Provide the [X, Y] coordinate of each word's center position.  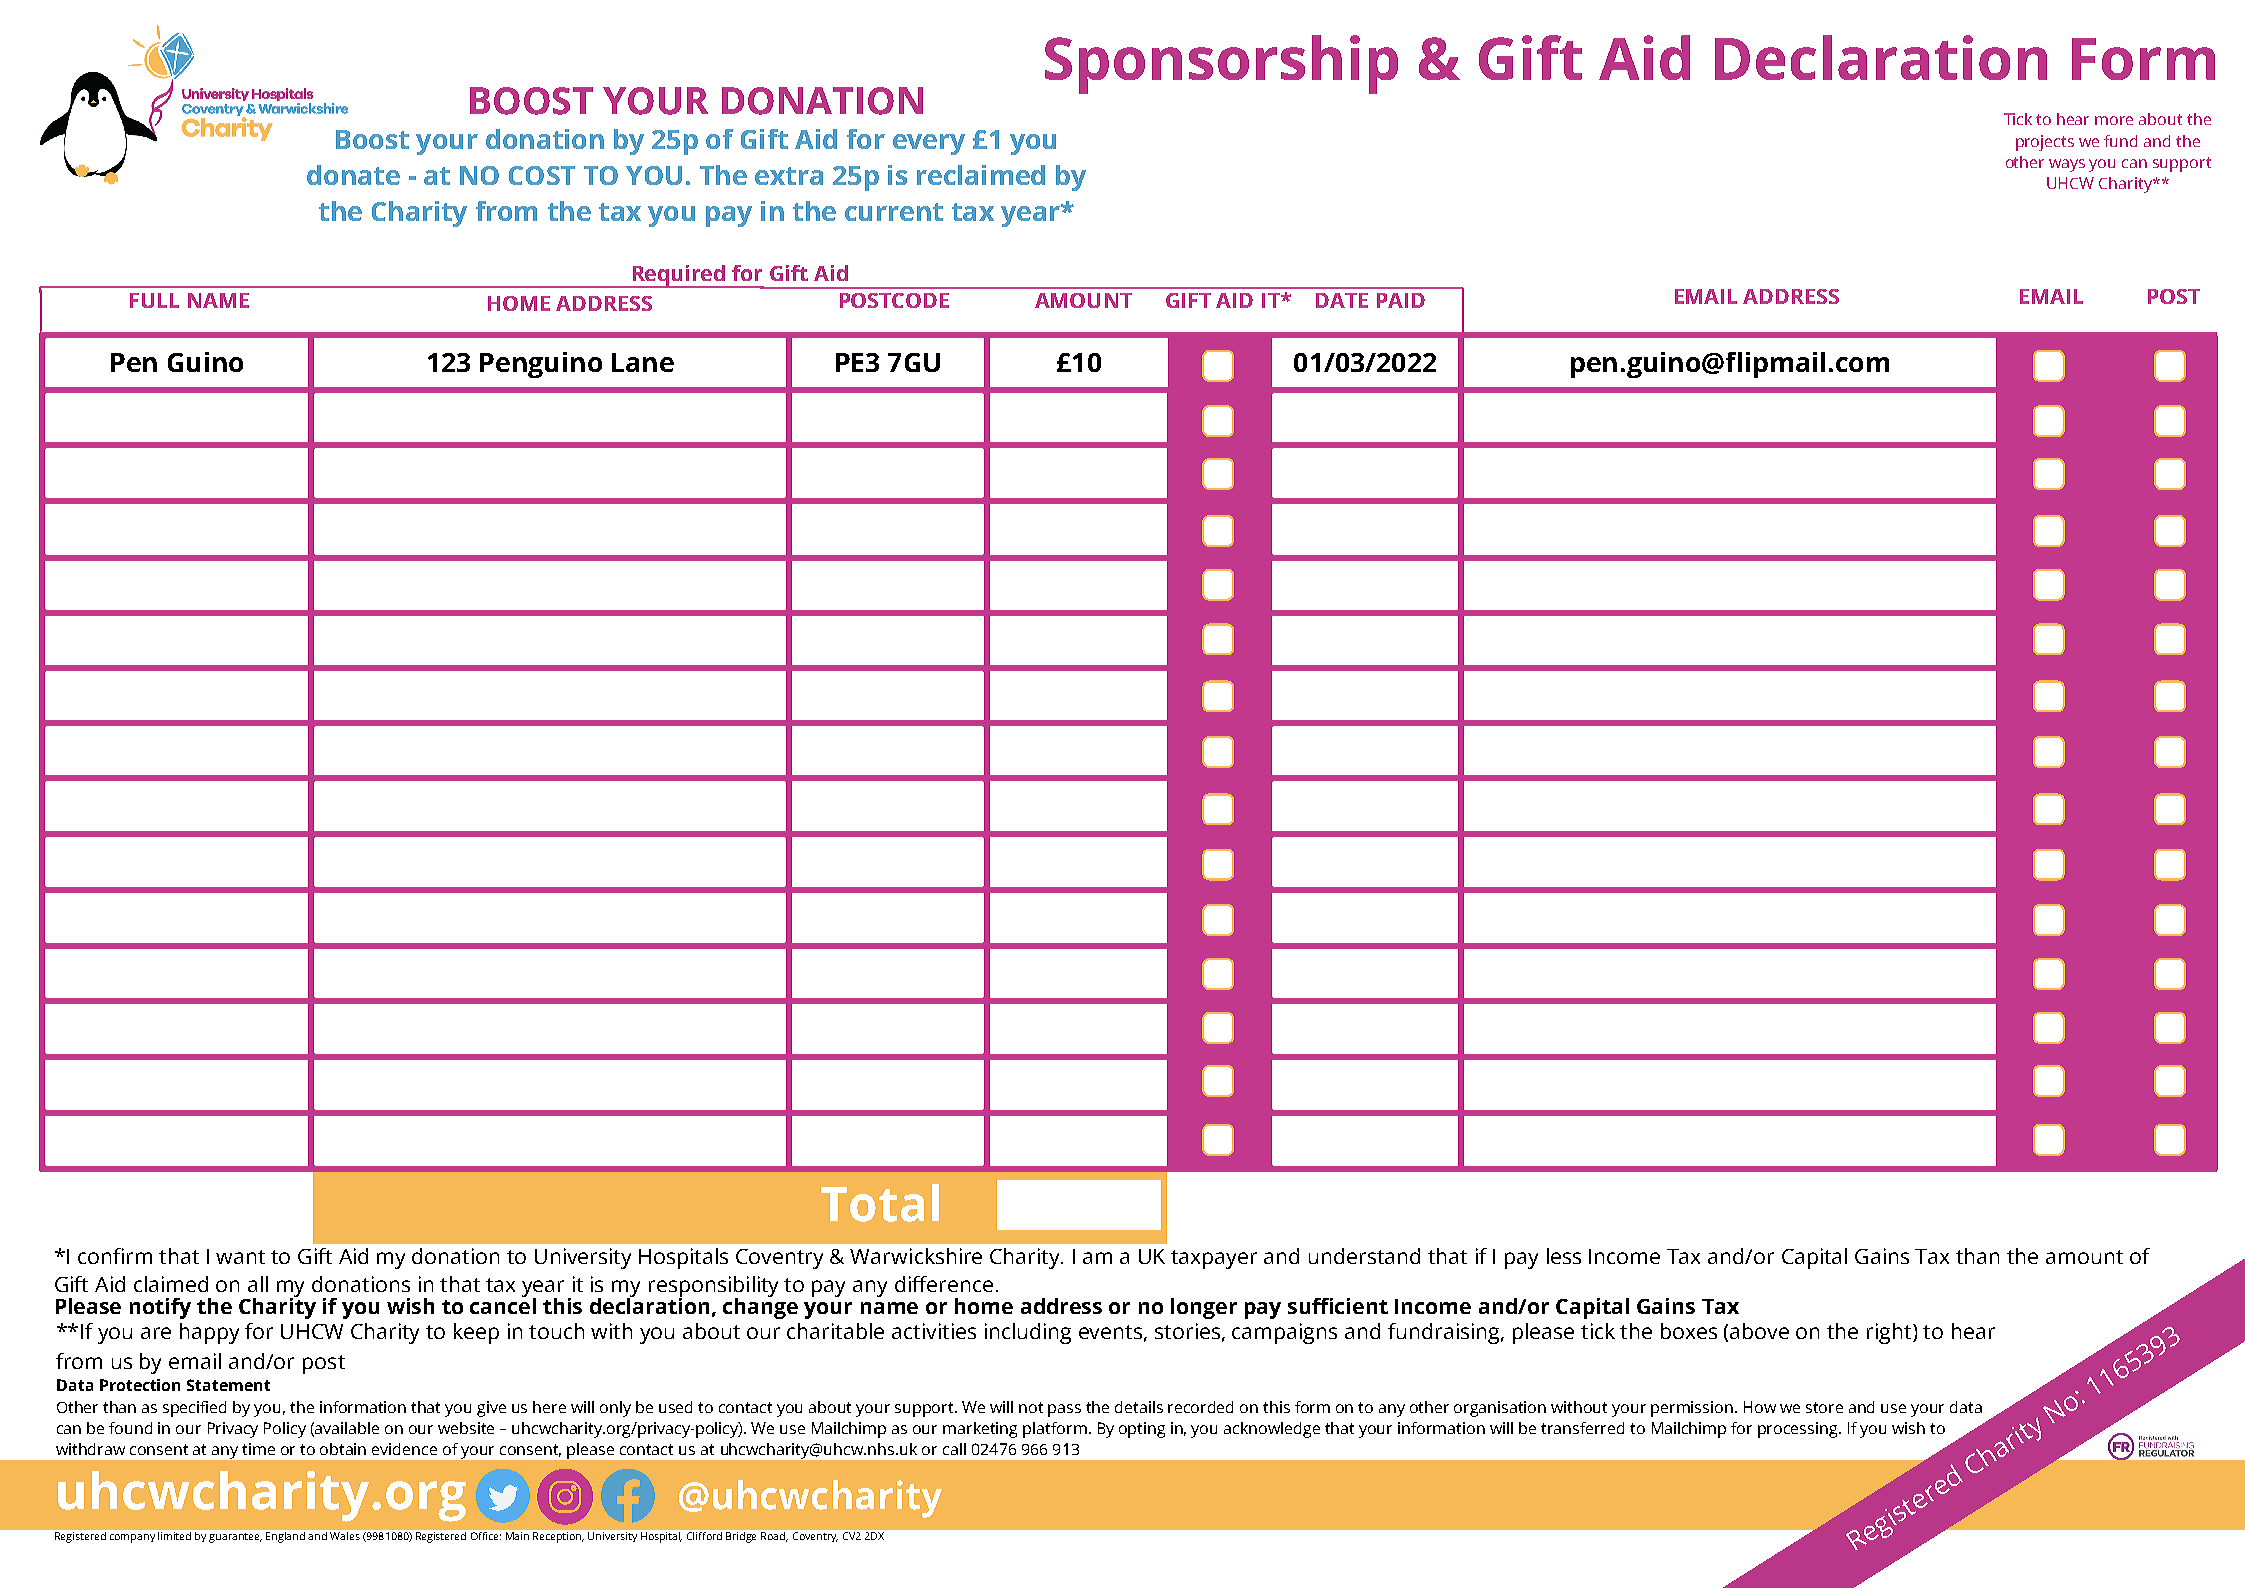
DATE [1342, 300]
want [240, 1257]
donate [353, 175]
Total [880, 1203]
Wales [345, 1536]
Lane [643, 362]
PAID [1401, 300]
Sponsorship [1221, 64]
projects [2045, 143]
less [1564, 1256]
